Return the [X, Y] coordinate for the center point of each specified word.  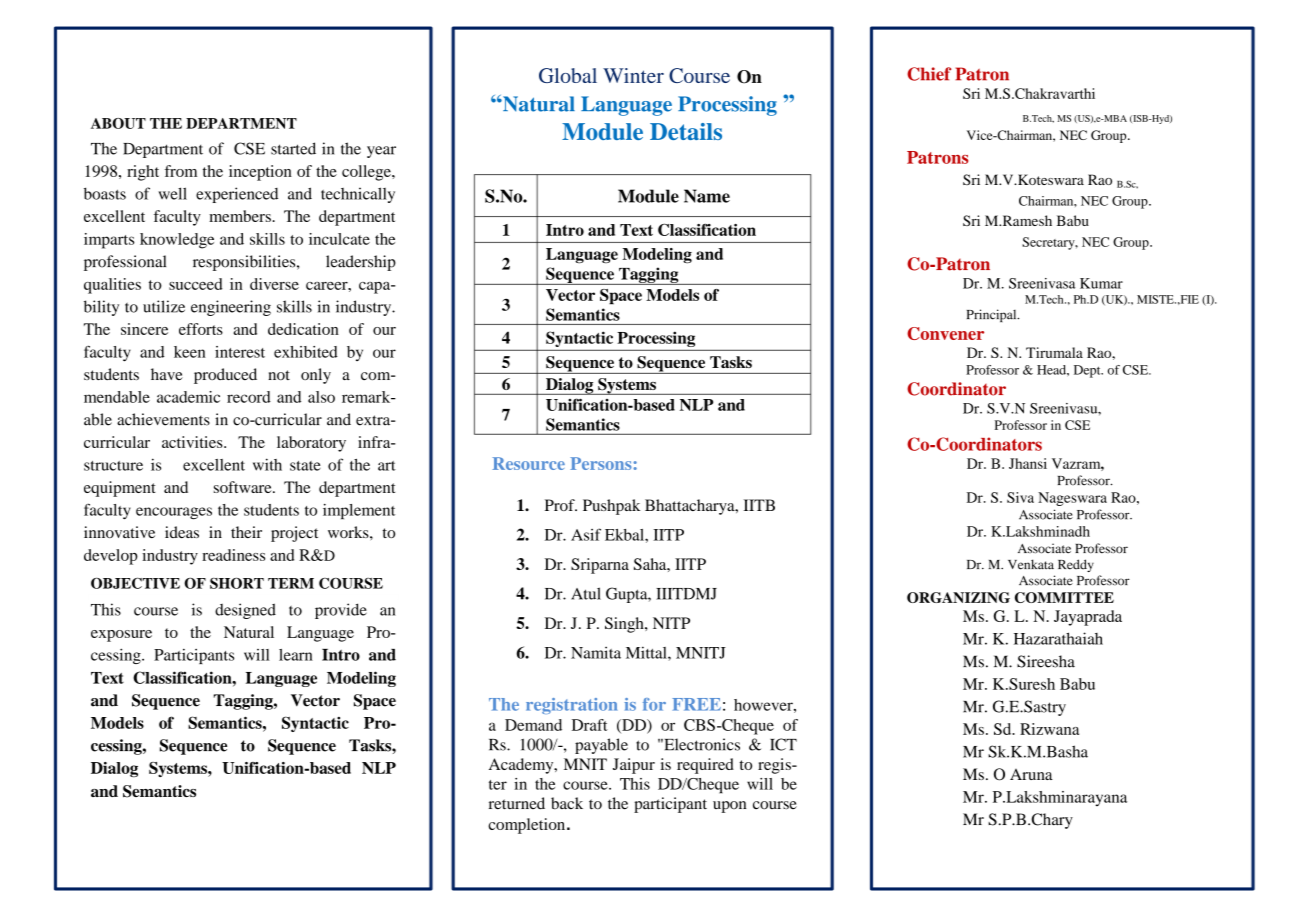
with [267, 464]
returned [517, 803]
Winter [633, 75]
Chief [929, 74]
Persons [601, 463]
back [567, 803]
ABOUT [118, 123]
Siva [1020, 497]
